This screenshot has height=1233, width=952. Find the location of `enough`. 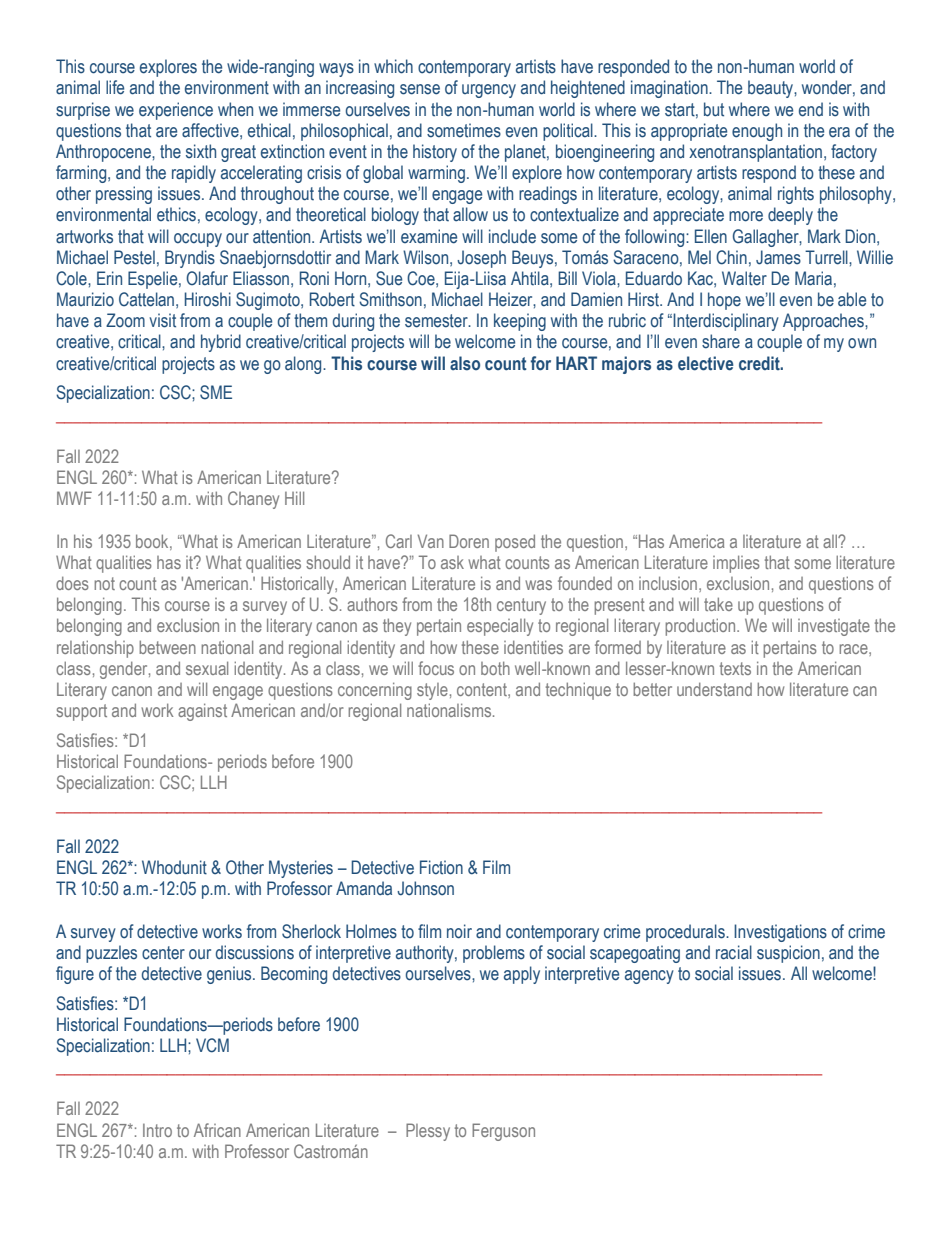

enough is located at coordinates (757, 132).
